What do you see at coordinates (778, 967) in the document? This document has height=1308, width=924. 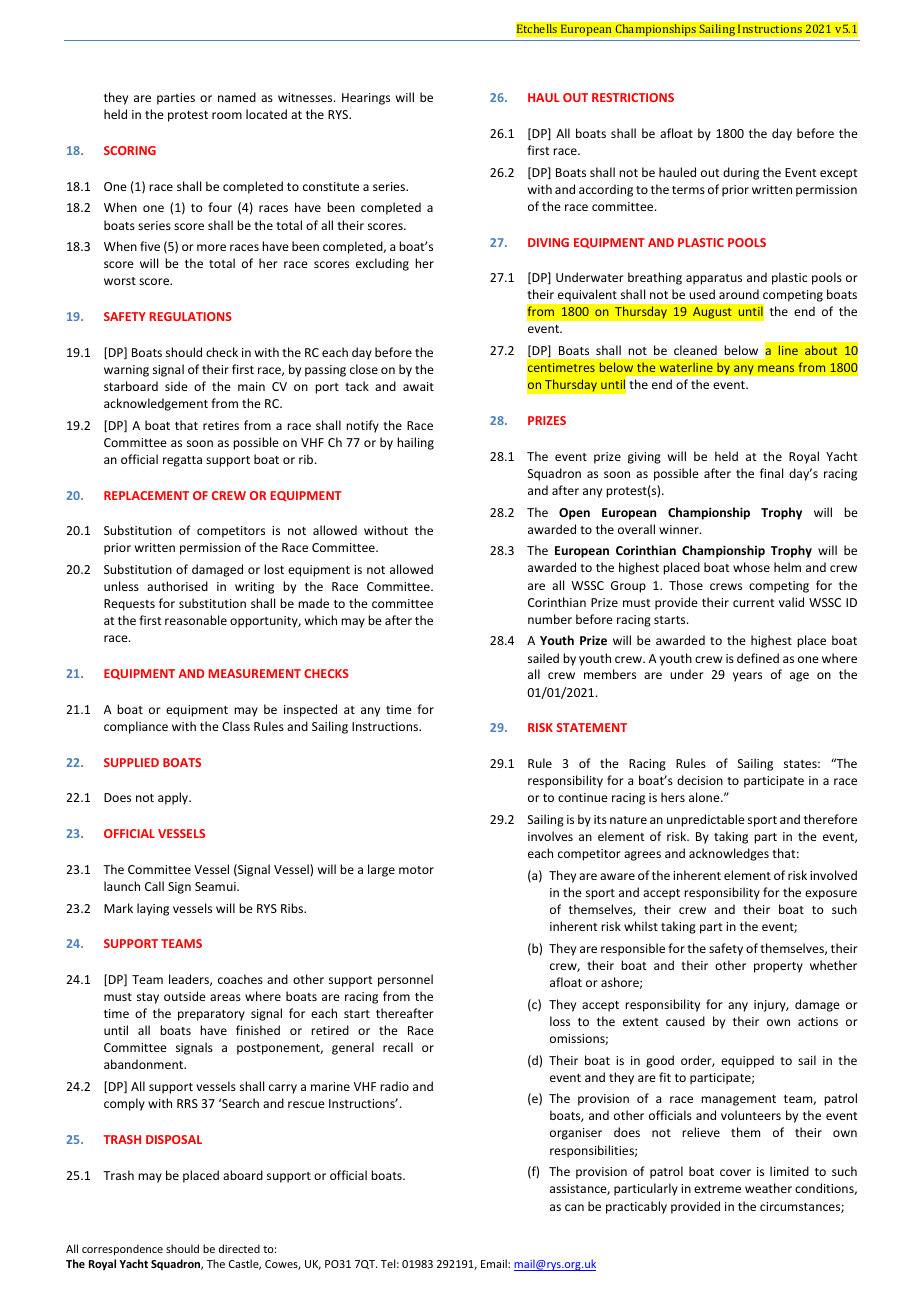 I see `property` at bounding box center [778, 967].
